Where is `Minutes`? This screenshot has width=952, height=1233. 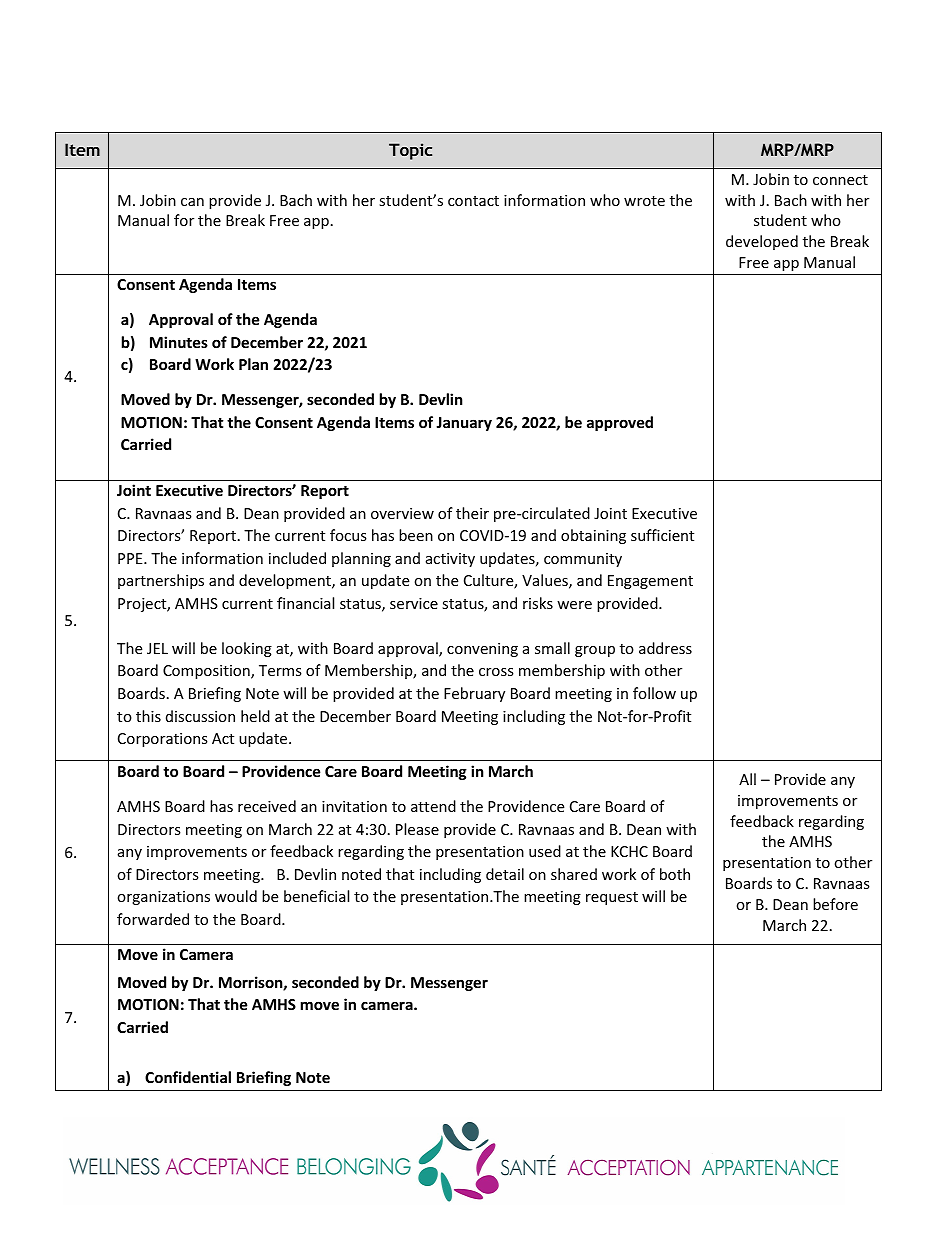
Minutes is located at coordinates (179, 342).
